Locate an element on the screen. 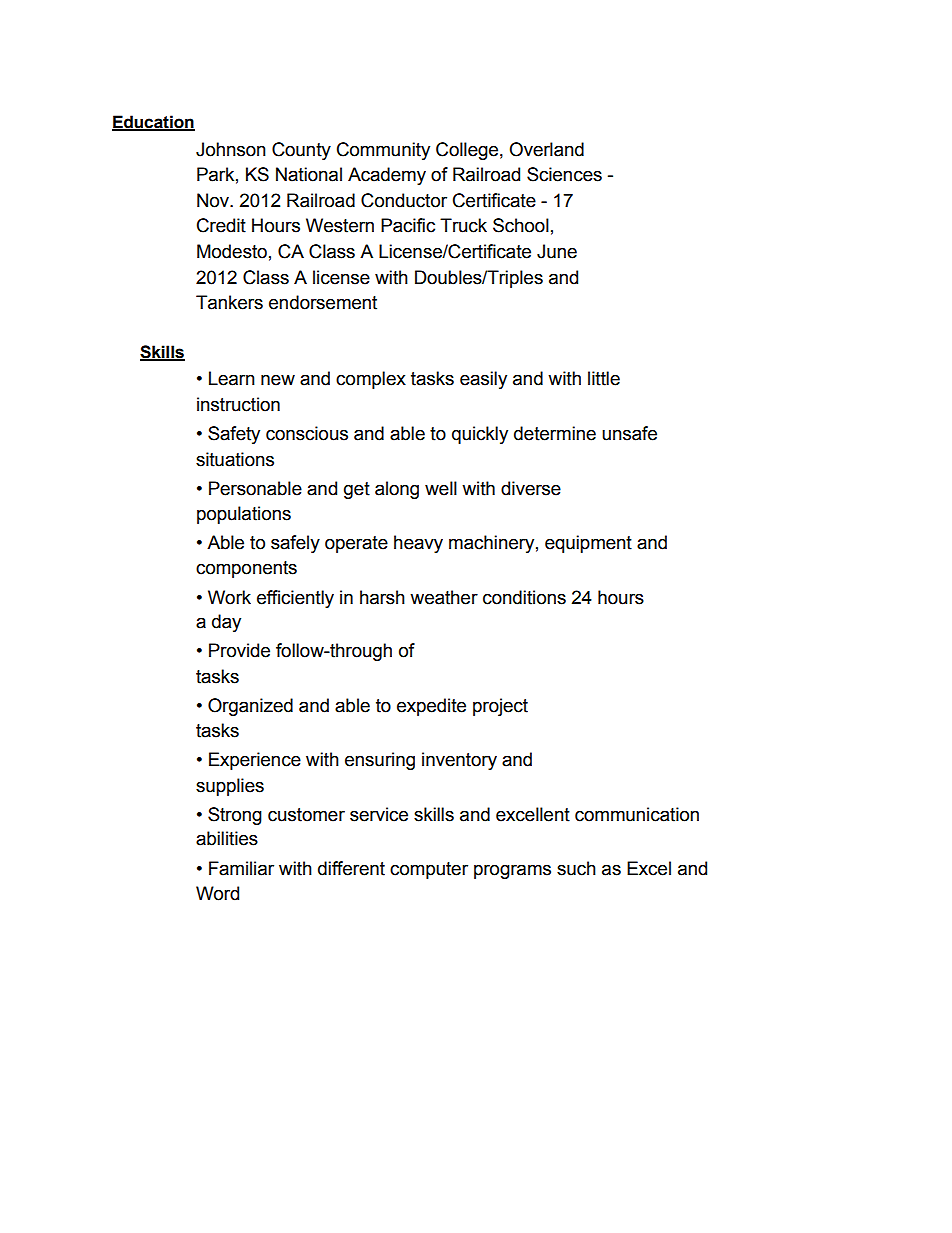 Image resolution: width=952 pixels, height=1233 pixels. Johnson is located at coordinates (231, 149).
